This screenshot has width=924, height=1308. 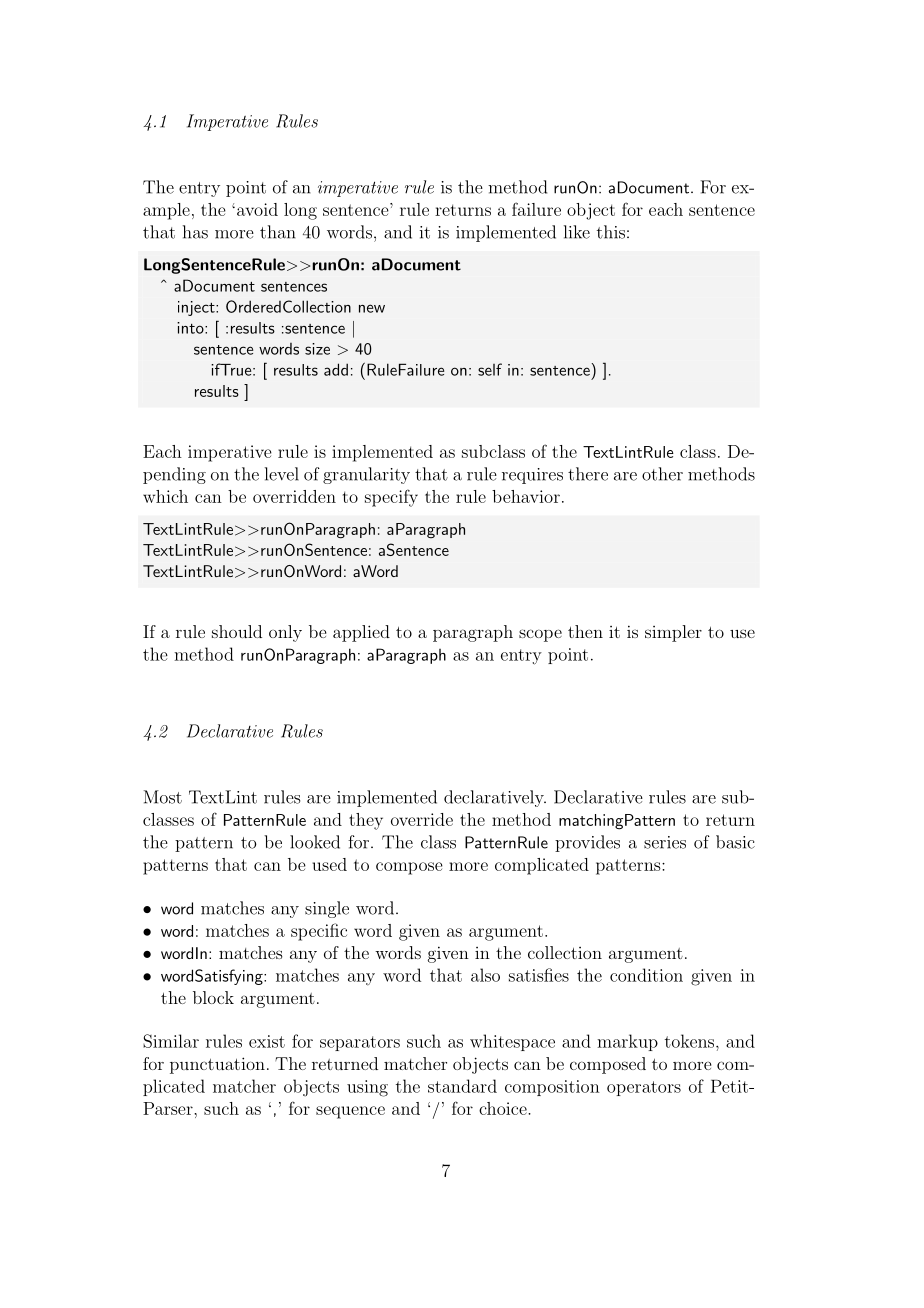 What do you see at coordinates (673, 633) in the screenshot?
I see `simpler` at bounding box center [673, 633].
